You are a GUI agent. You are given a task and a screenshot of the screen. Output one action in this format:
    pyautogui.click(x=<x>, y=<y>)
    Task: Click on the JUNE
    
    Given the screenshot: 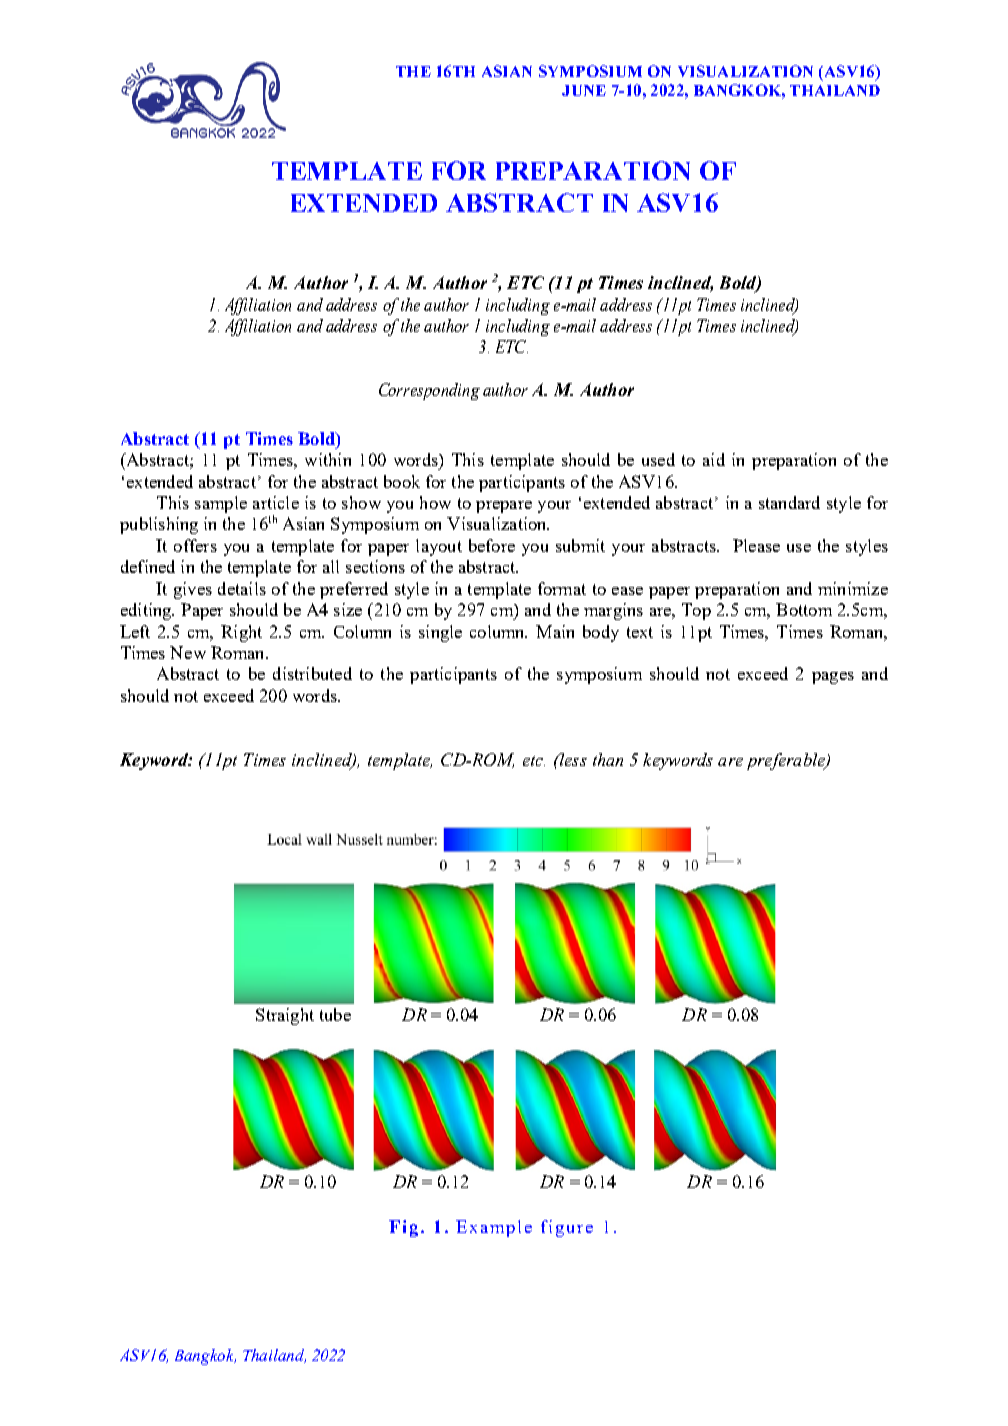 What is the action you would take?
    pyautogui.click(x=584, y=90)
